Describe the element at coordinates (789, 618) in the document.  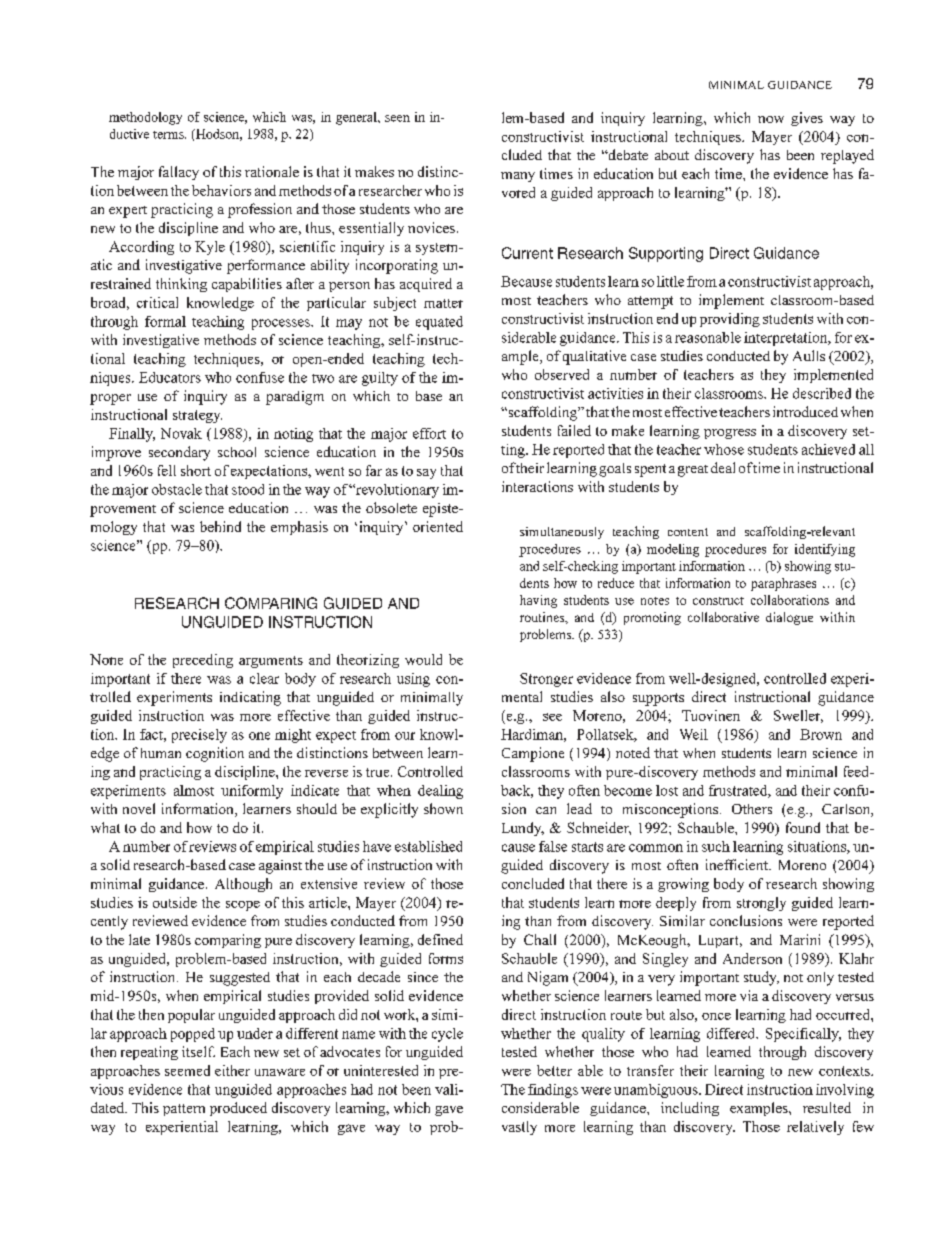
I see `dialogue` at that location.
